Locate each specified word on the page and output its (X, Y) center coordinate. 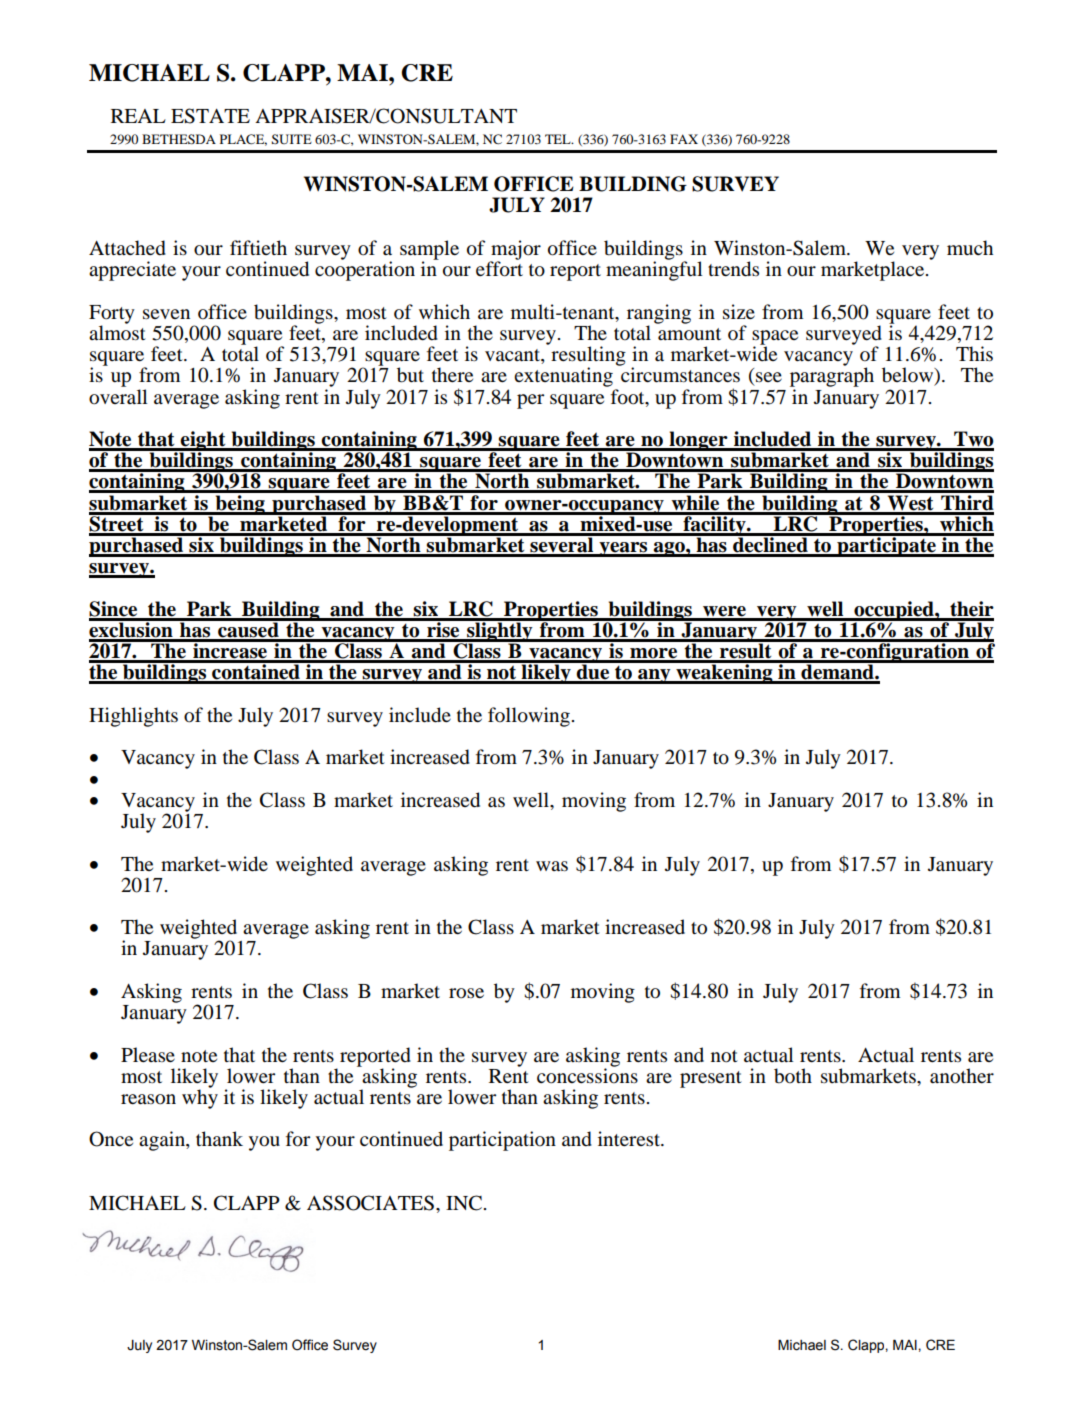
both (793, 1076)
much (970, 247)
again (163, 1141)
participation (502, 1141)
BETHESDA (179, 139)
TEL (559, 139)
